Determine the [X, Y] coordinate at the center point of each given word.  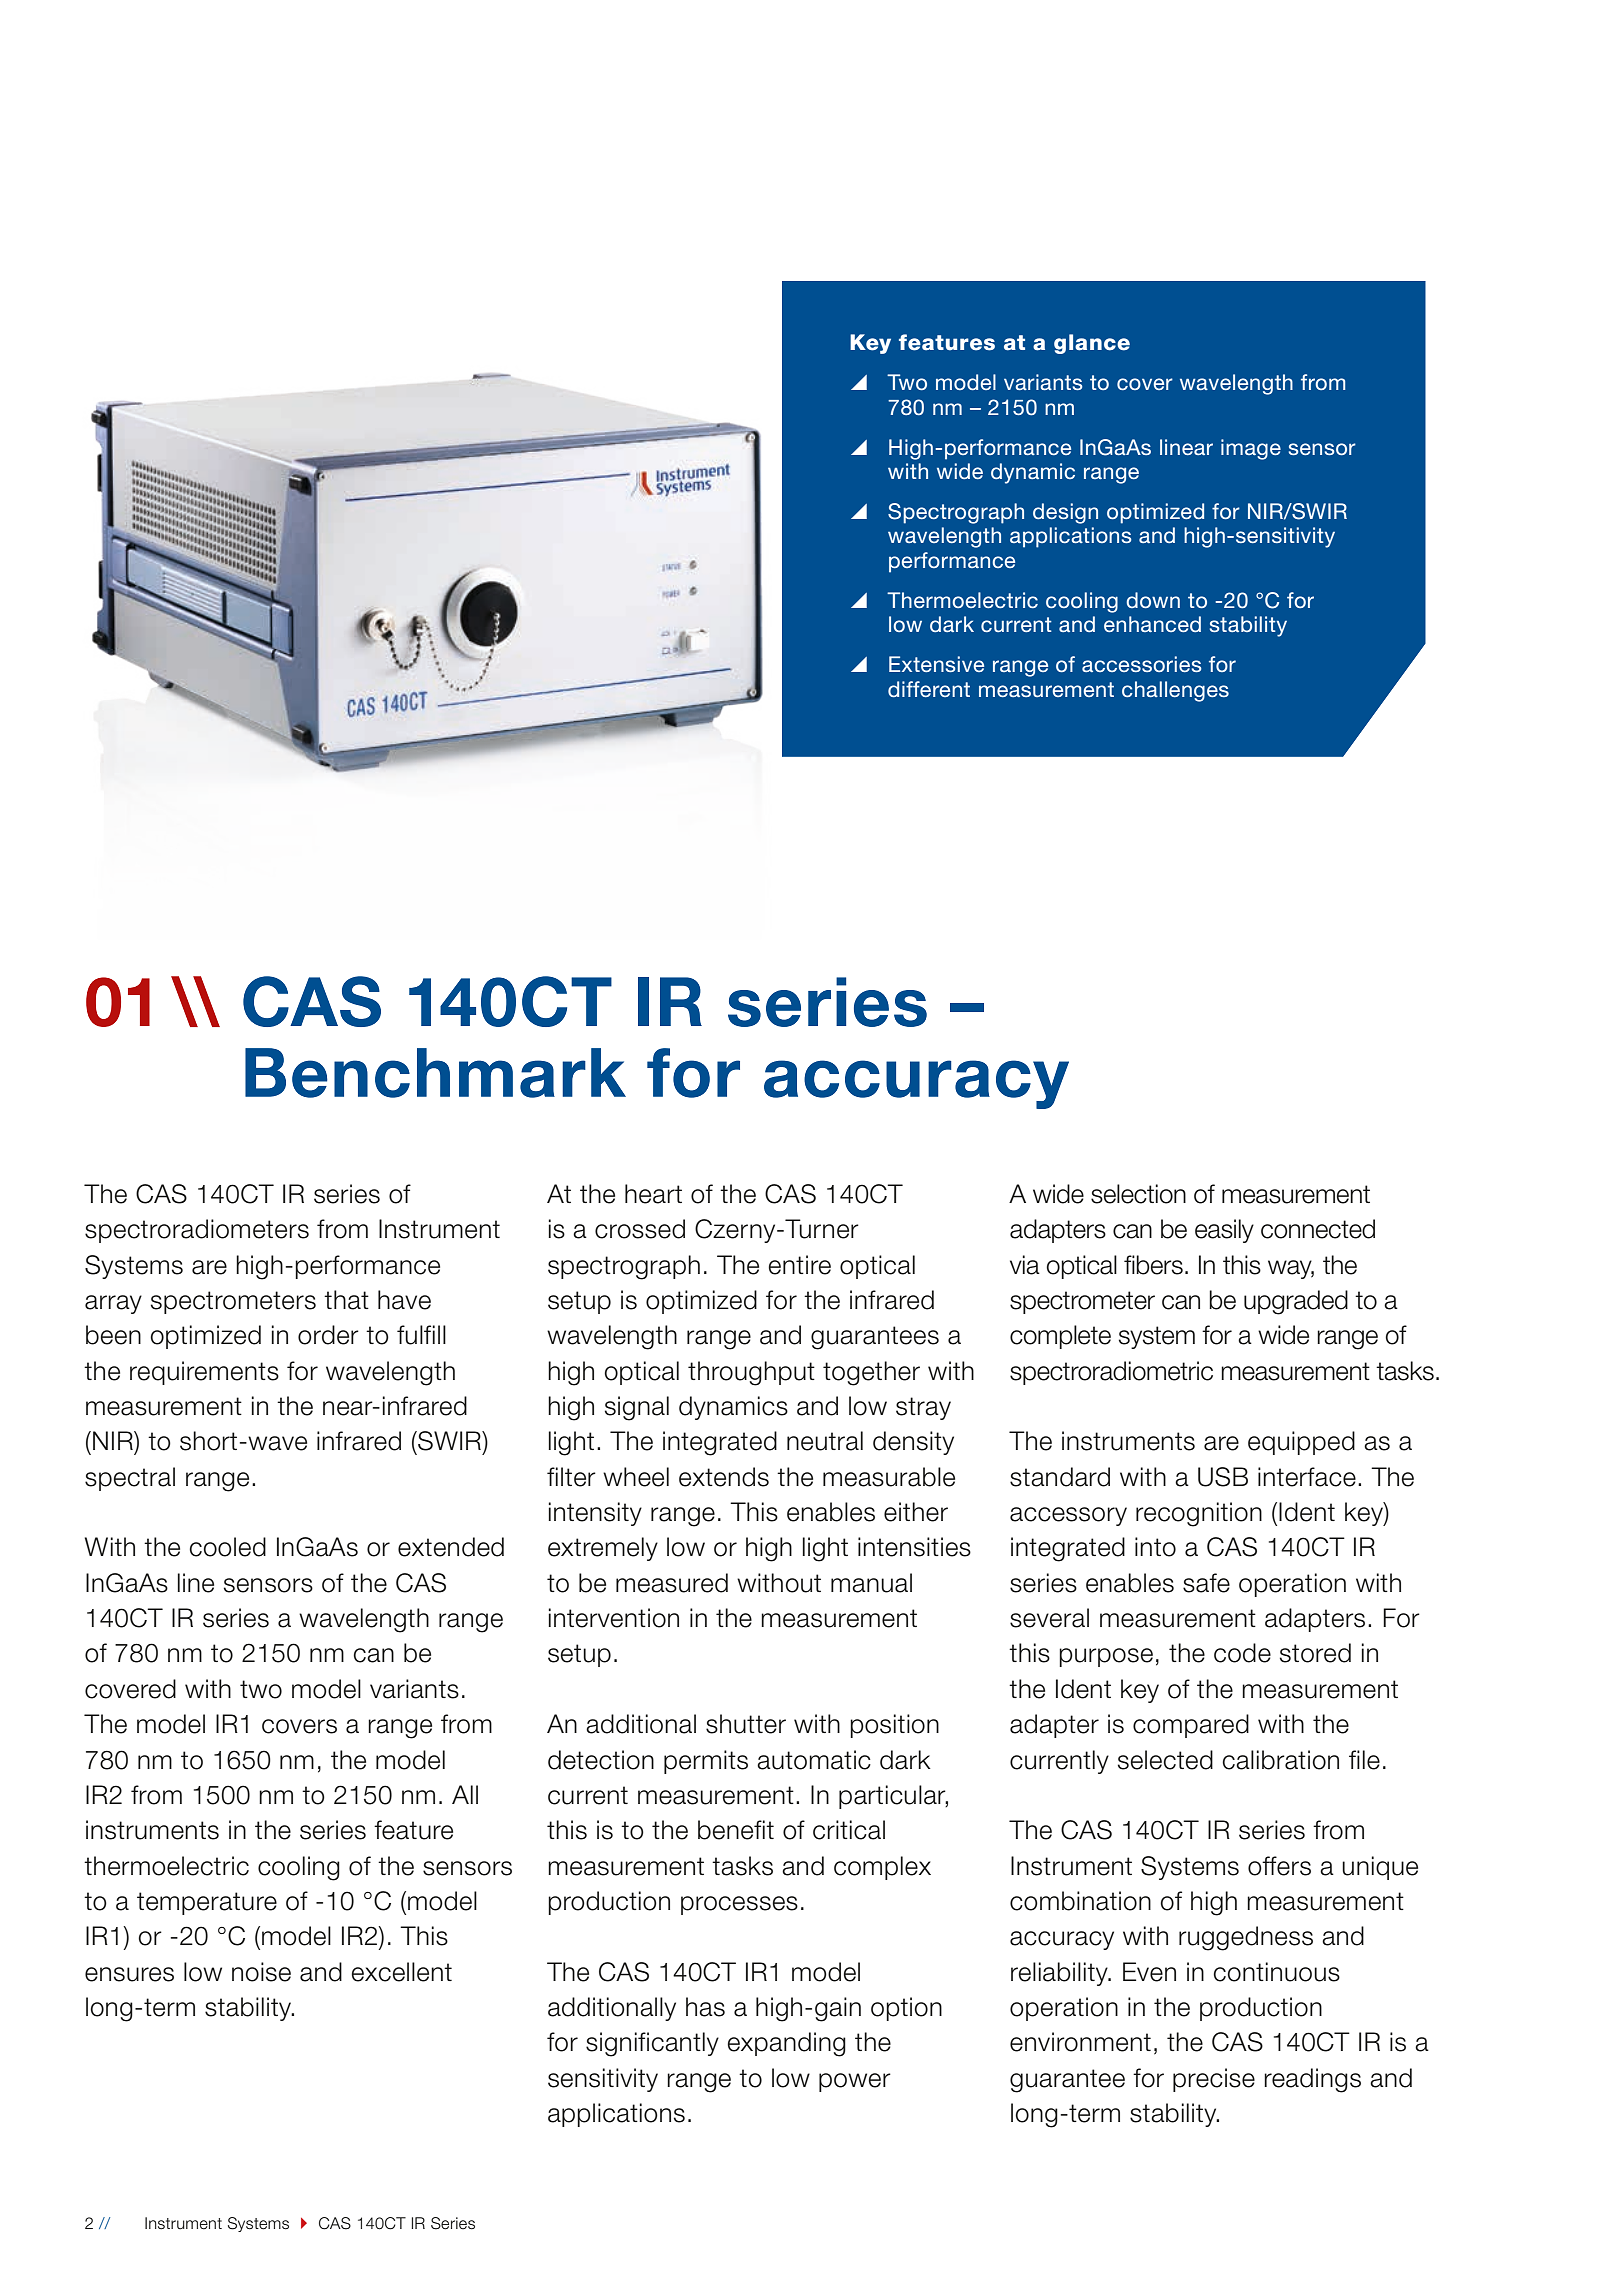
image [1251, 449]
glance [1092, 344]
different [929, 689]
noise [261, 1972]
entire [799, 1265]
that [346, 1300]
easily [1224, 1231]
